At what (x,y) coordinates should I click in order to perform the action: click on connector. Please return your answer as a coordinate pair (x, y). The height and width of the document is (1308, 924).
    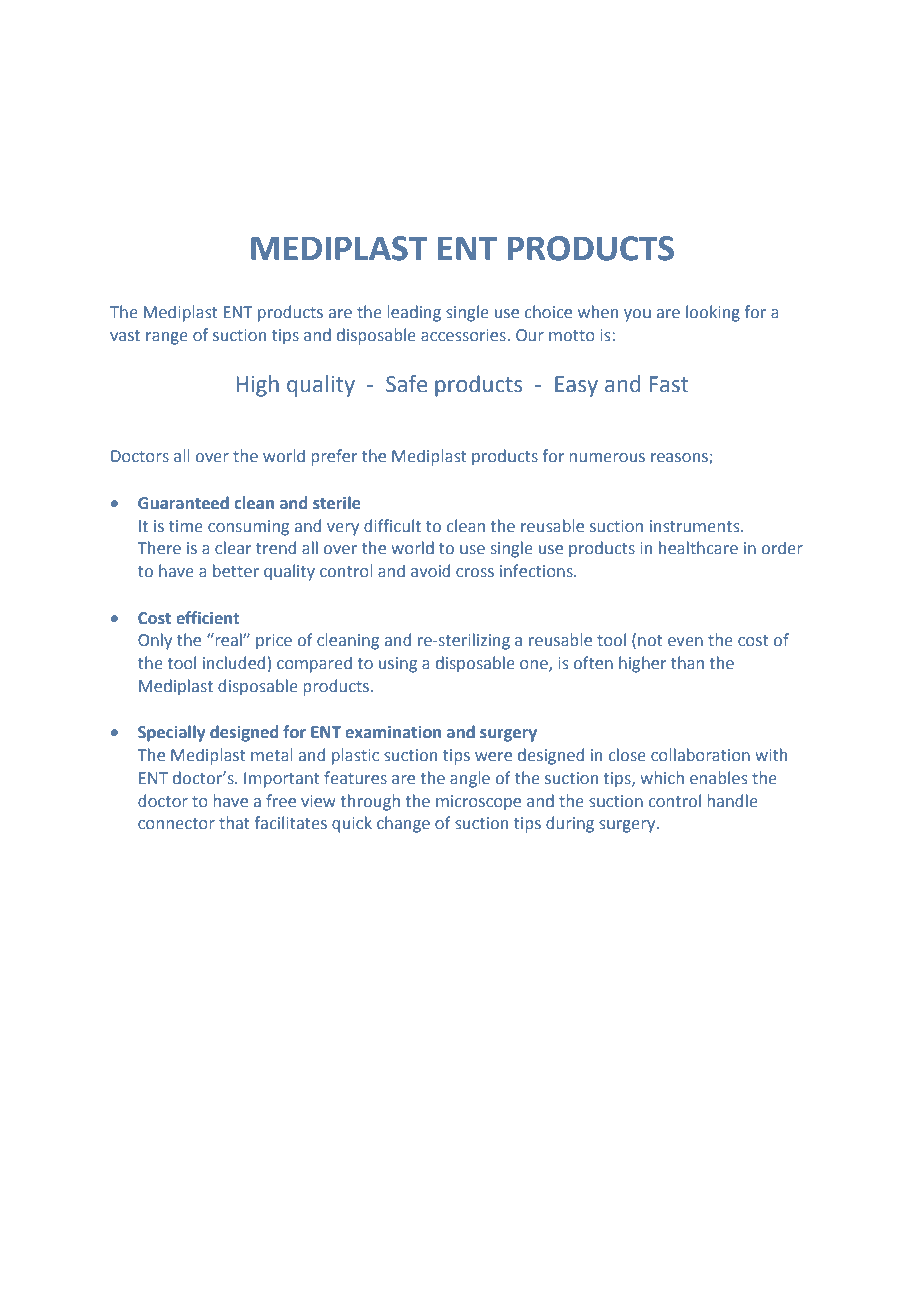
    Looking at the image, I should click on (176, 823).
